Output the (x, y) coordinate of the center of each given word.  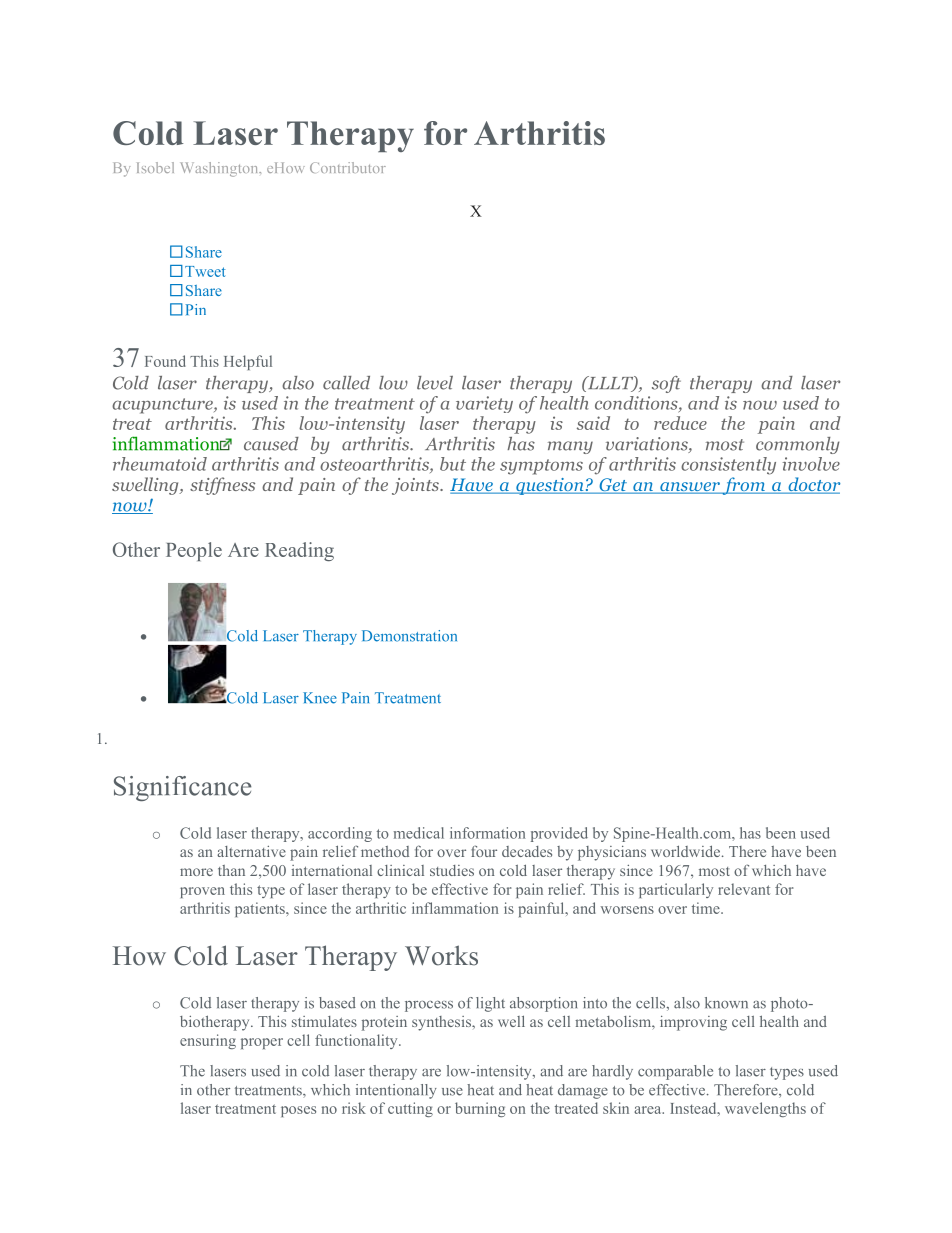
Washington (220, 169)
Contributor (348, 167)
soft (666, 384)
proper (262, 1043)
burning (480, 1109)
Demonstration (409, 636)
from (744, 486)
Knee (320, 698)
